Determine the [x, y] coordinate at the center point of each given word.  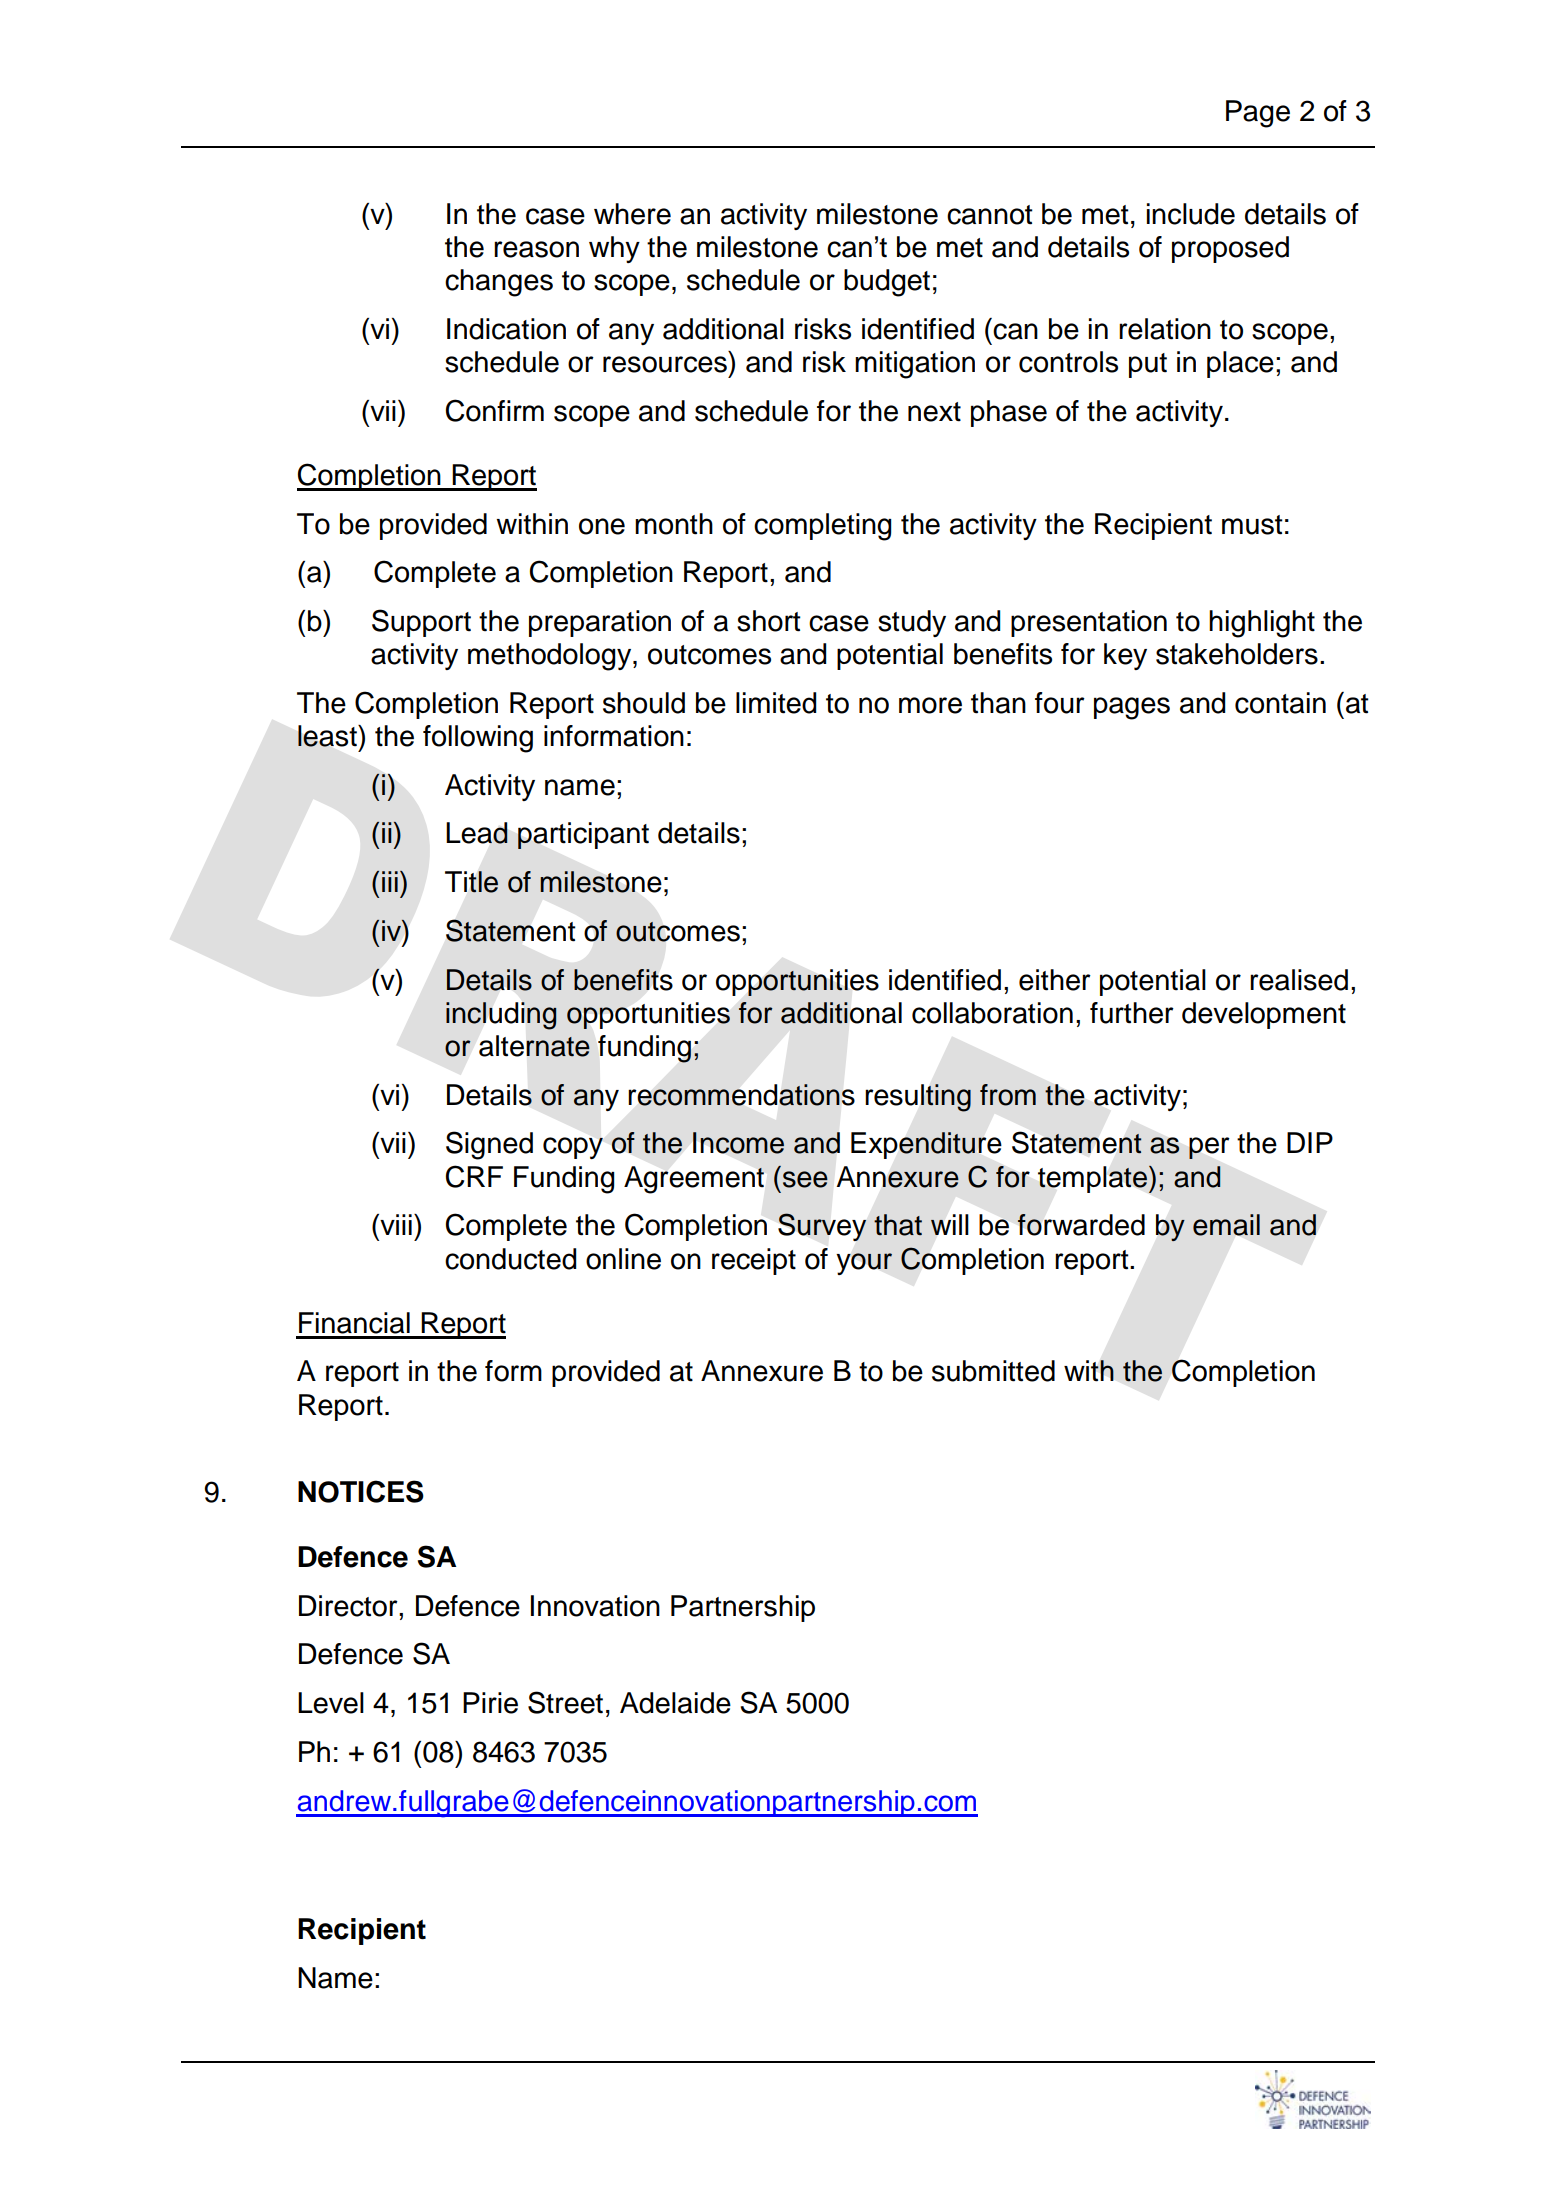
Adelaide [675, 1703]
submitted [993, 1371]
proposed [1230, 249]
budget [887, 283]
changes [499, 283]
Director [349, 1606]
